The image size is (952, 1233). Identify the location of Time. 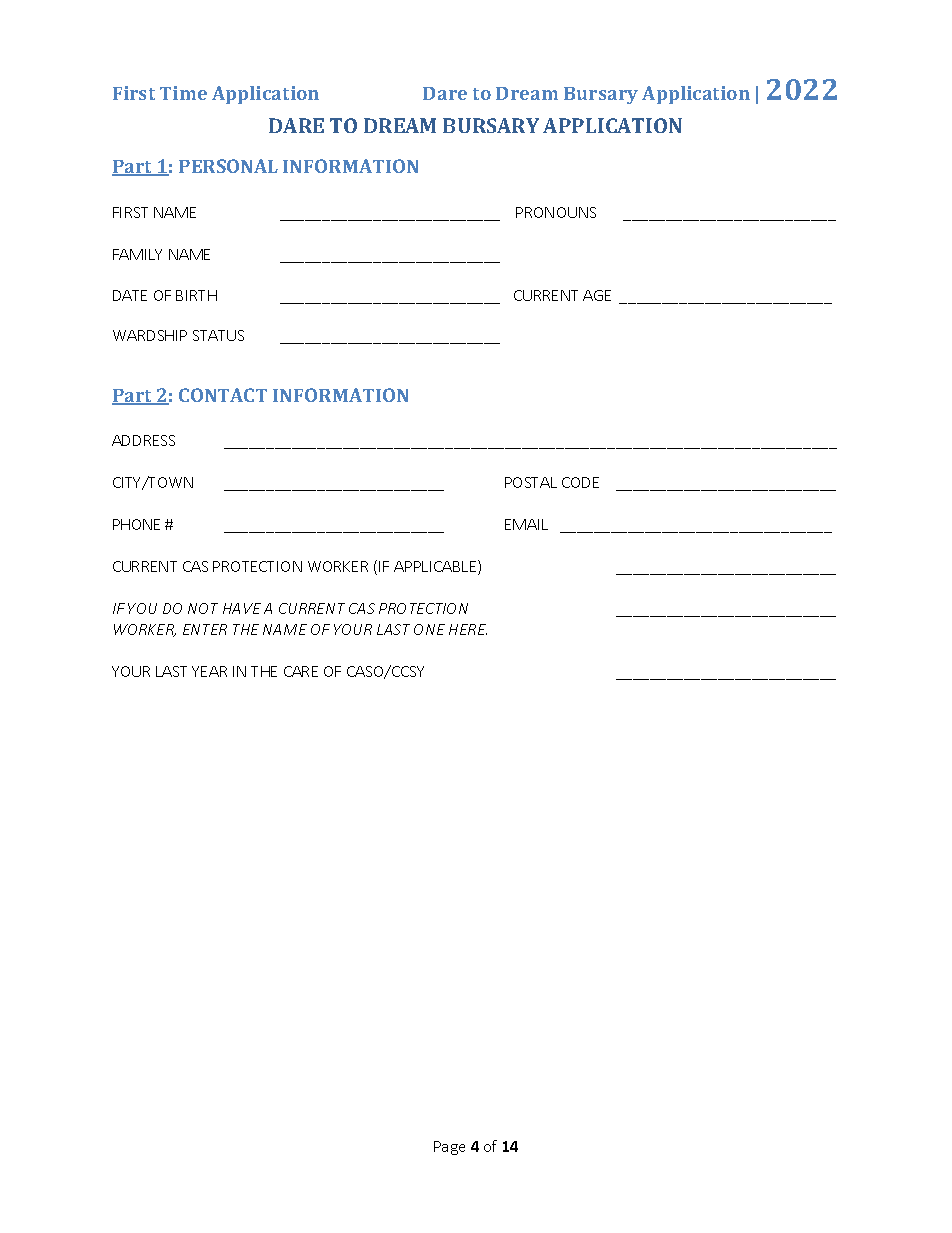
(183, 93).
